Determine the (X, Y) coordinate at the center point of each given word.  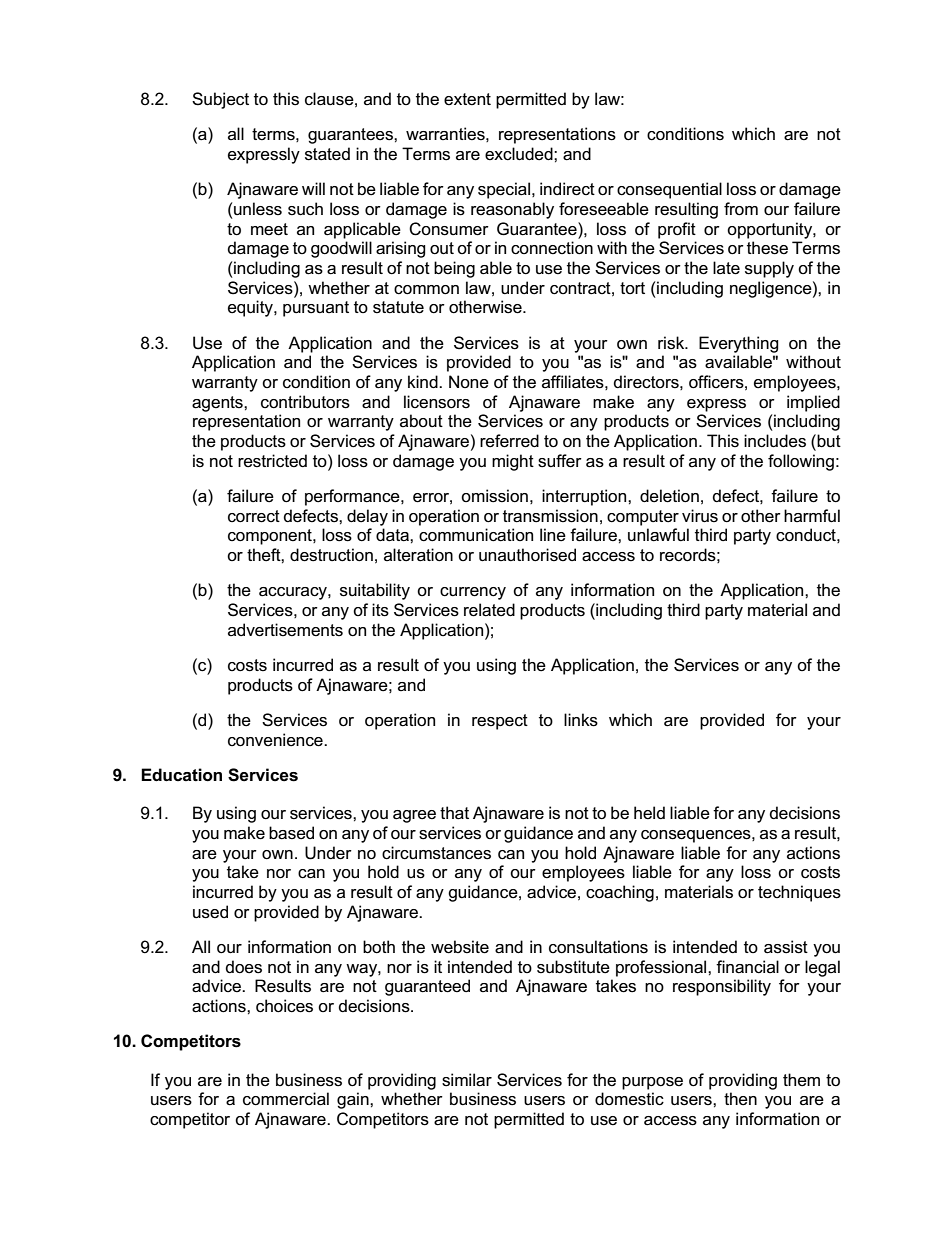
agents (218, 404)
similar (467, 1080)
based (291, 833)
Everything (739, 344)
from (741, 209)
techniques (799, 893)
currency (473, 593)
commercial (286, 1099)
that (454, 813)
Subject (220, 100)
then (740, 1099)
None (469, 382)
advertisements (285, 630)
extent (467, 99)
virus (700, 516)
